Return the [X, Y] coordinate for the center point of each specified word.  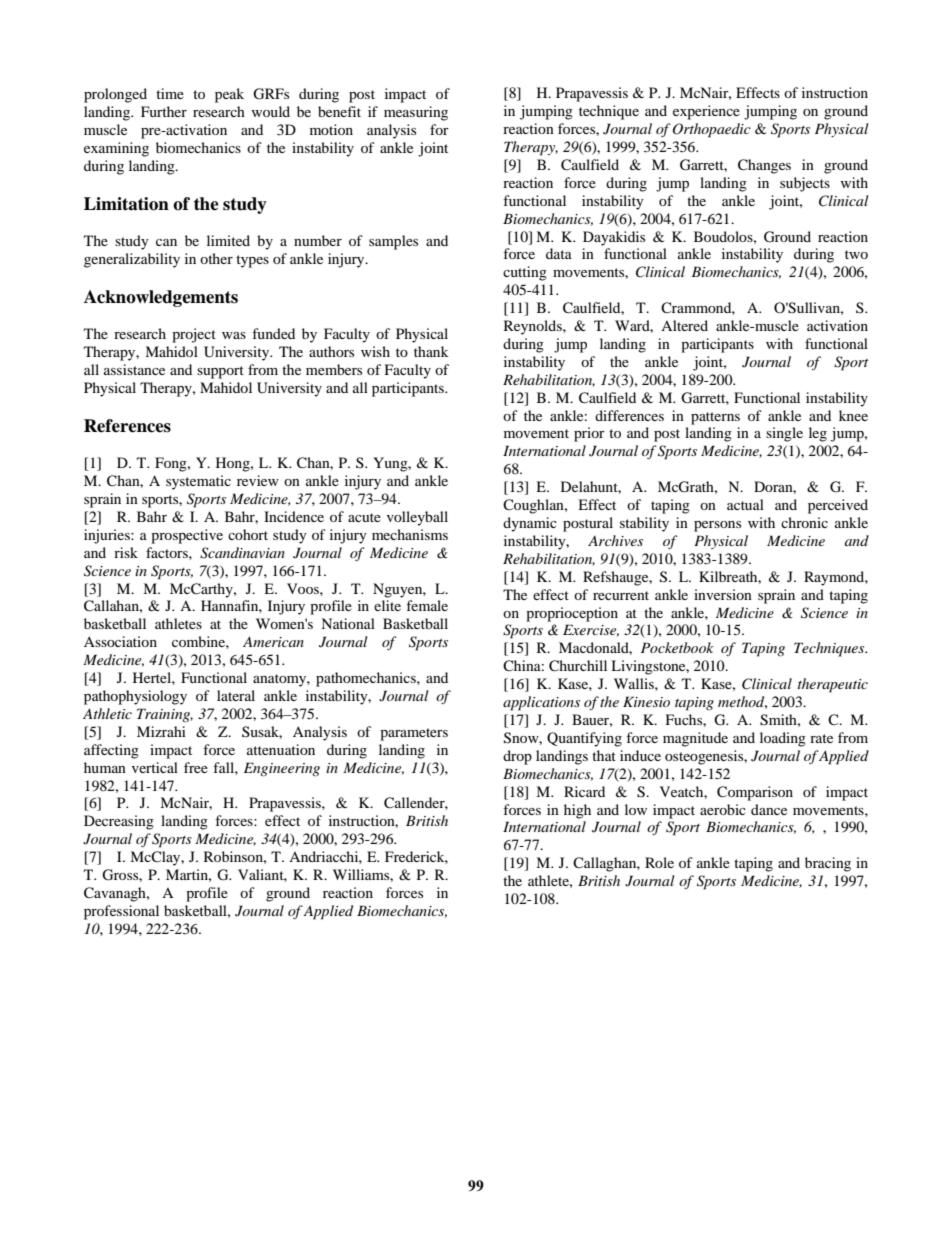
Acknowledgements [161, 298]
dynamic [530, 524]
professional [121, 912]
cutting [525, 273]
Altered [684, 325]
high [577, 811]
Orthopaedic [712, 130]
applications [541, 703]
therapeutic [833, 685]
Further [164, 111]
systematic [198, 482]
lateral [236, 695]
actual [745, 504]
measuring [416, 113]
